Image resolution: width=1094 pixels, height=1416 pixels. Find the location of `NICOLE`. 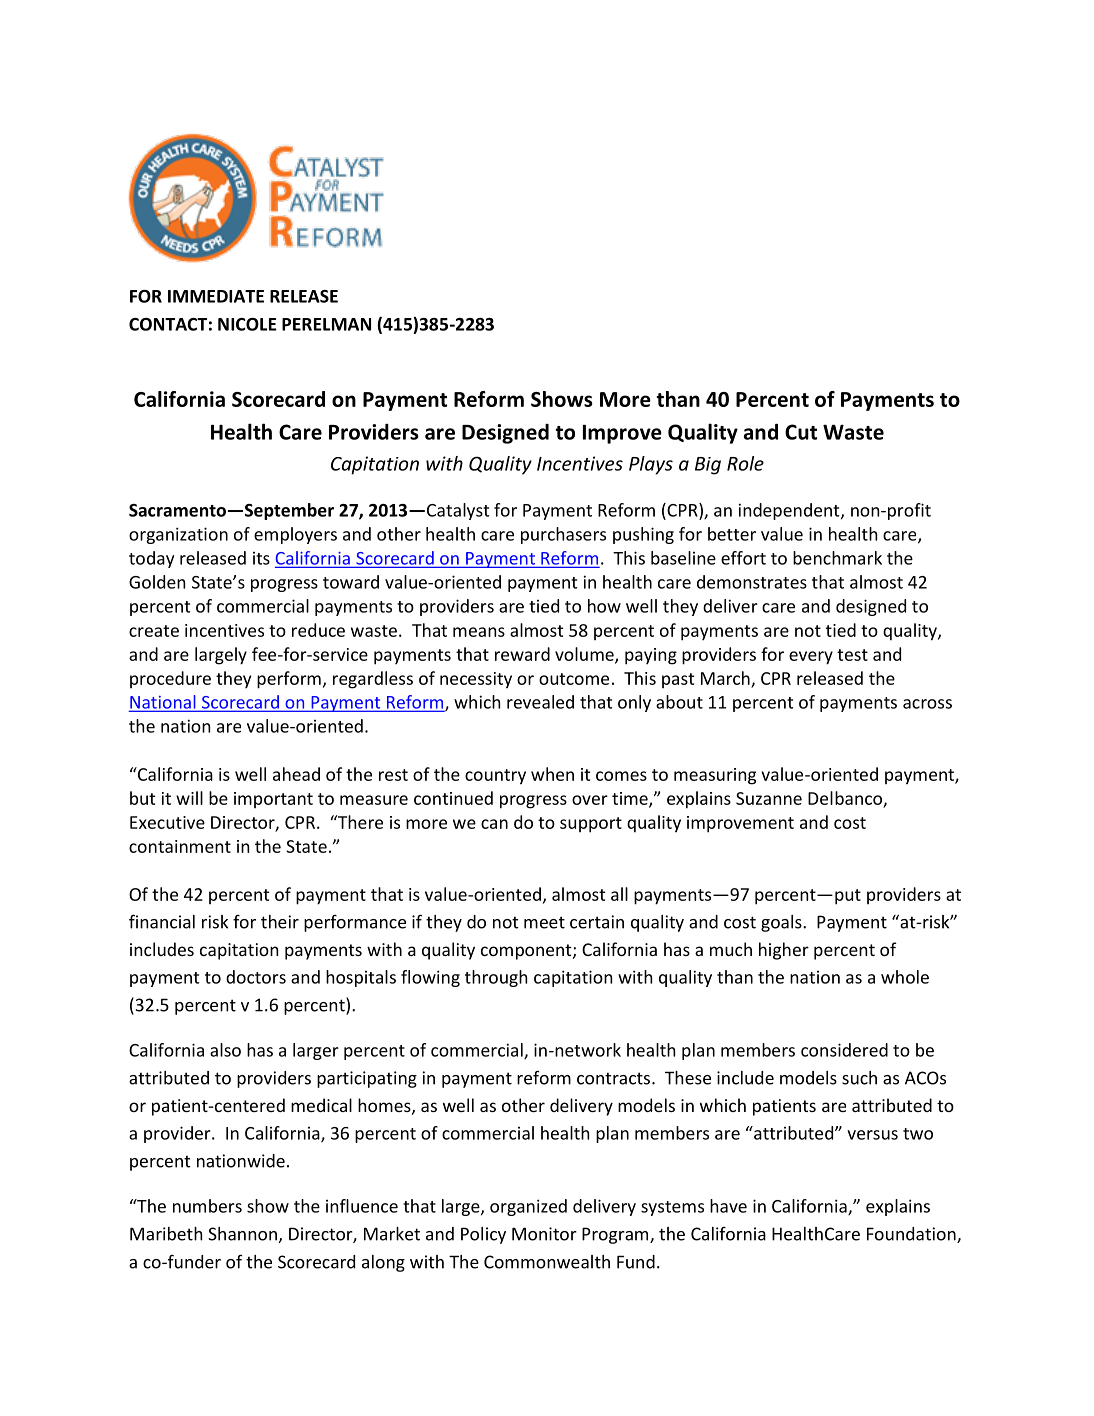

NICOLE is located at coordinates (247, 324).
